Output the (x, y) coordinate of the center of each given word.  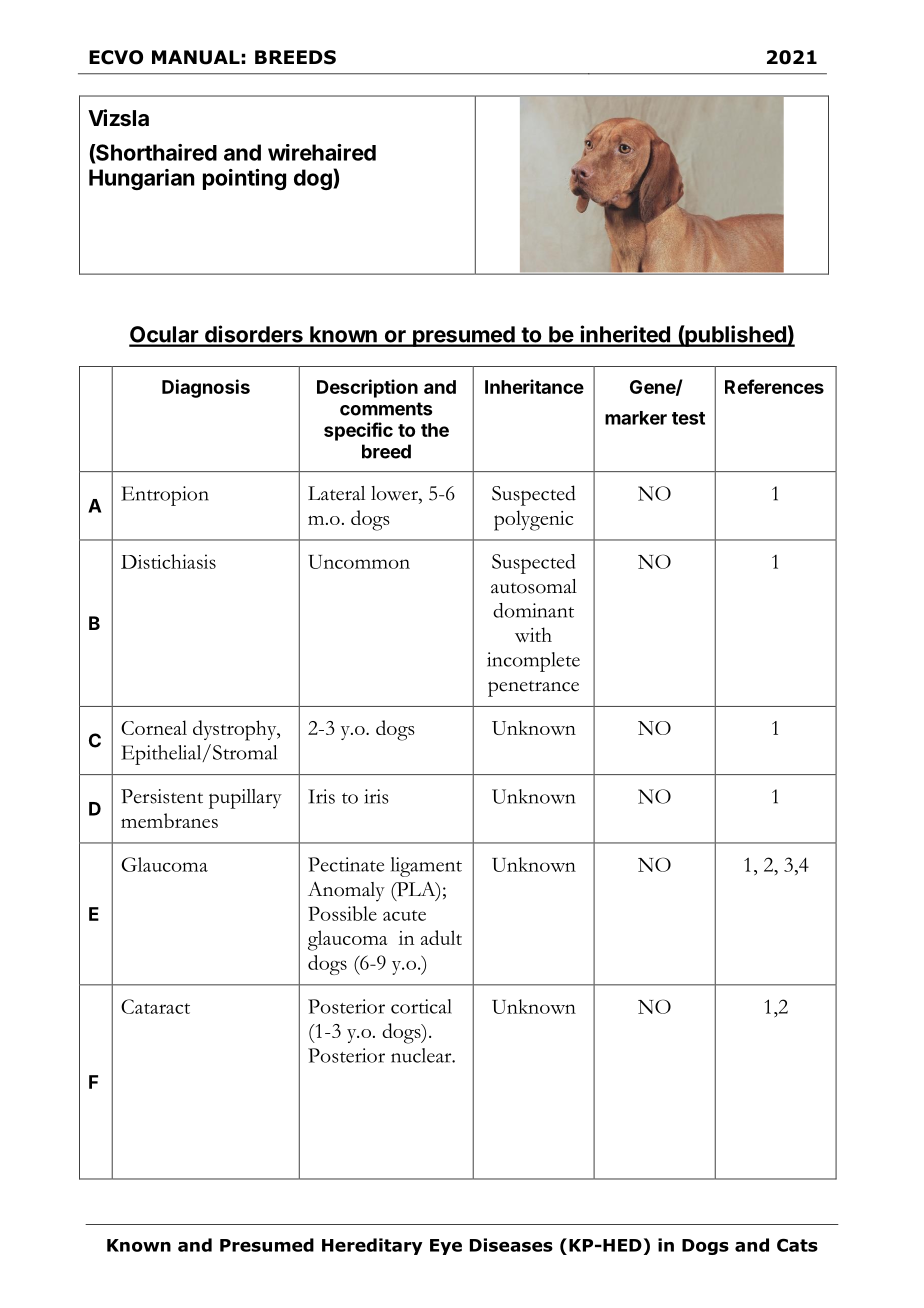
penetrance (533, 688)
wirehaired (322, 152)
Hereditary (372, 1246)
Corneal (154, 727)
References (774, 386)
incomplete (533, 662)
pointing (244, 179)
